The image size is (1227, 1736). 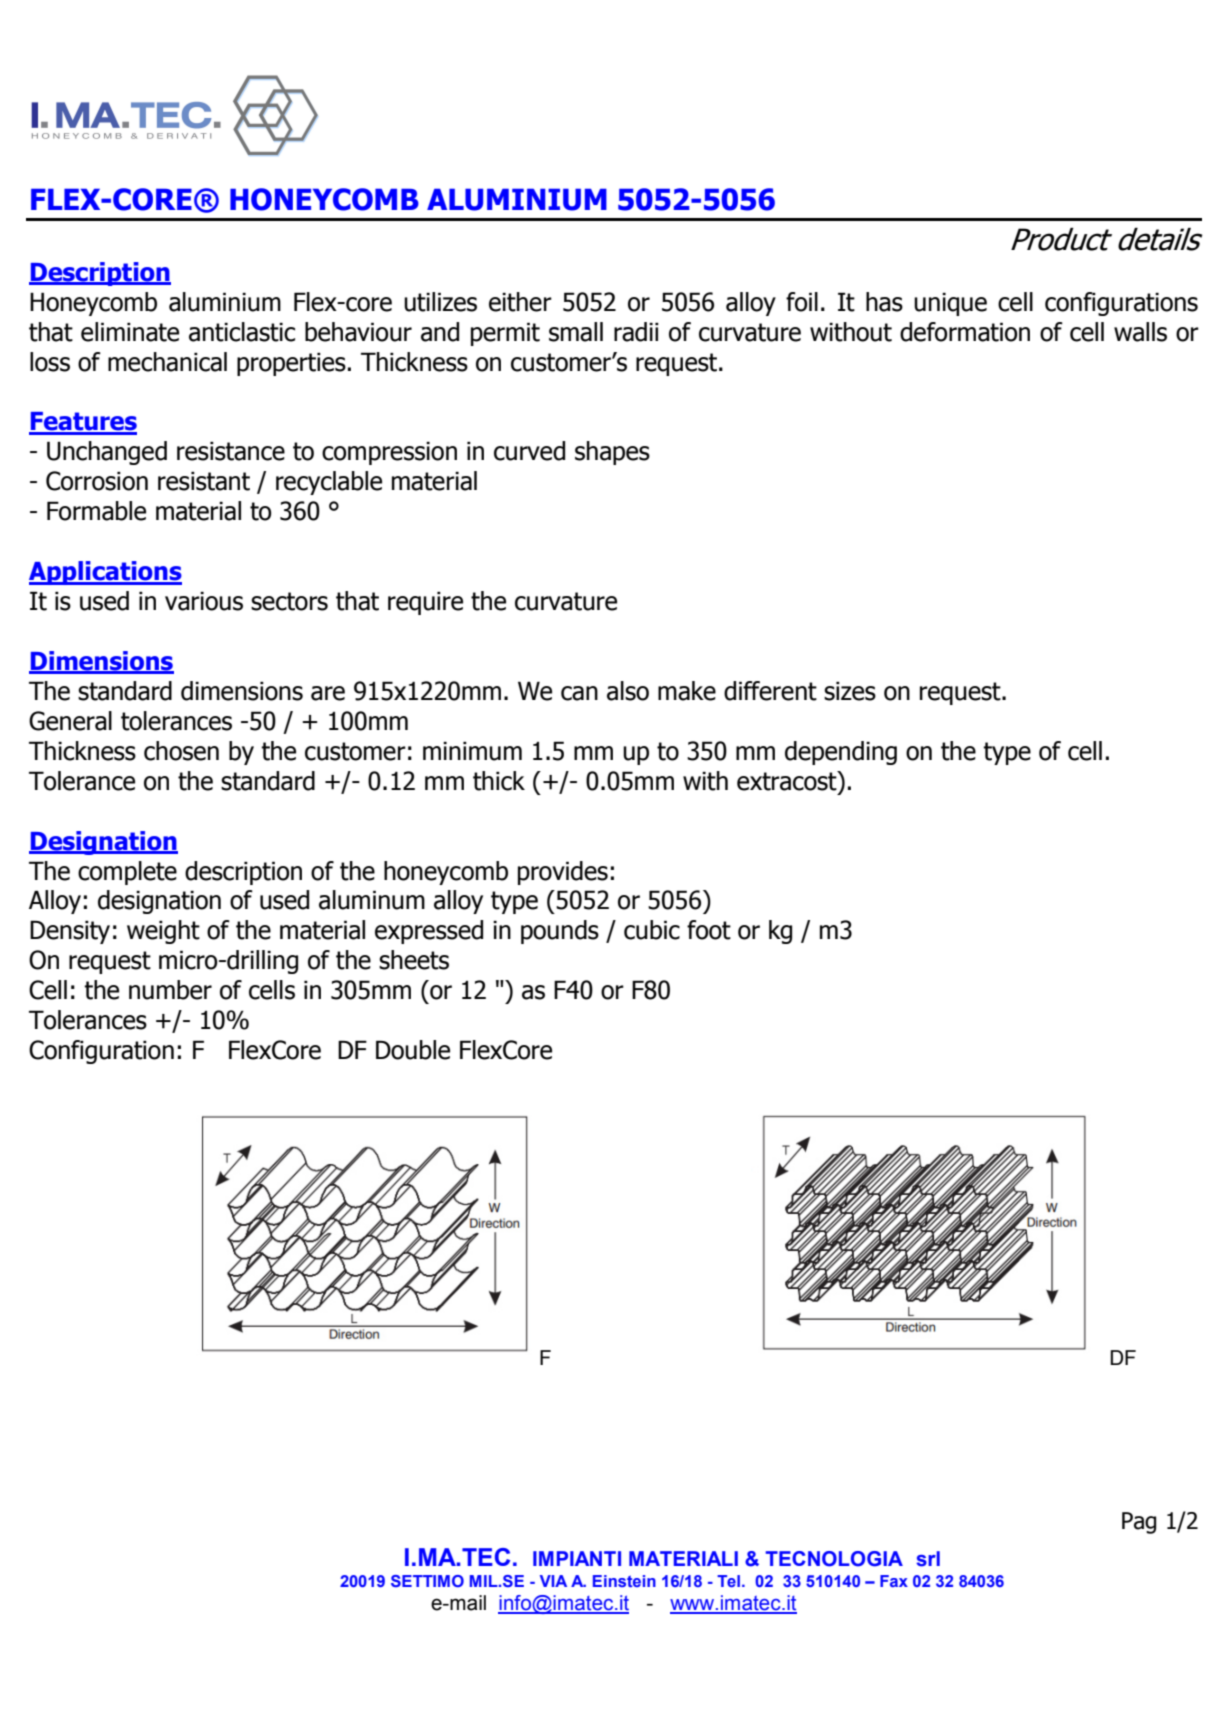 What do you see at coordinates (553, 1581) in the screenshot?
I see `VIA` at bounding box center [553, 1581].
